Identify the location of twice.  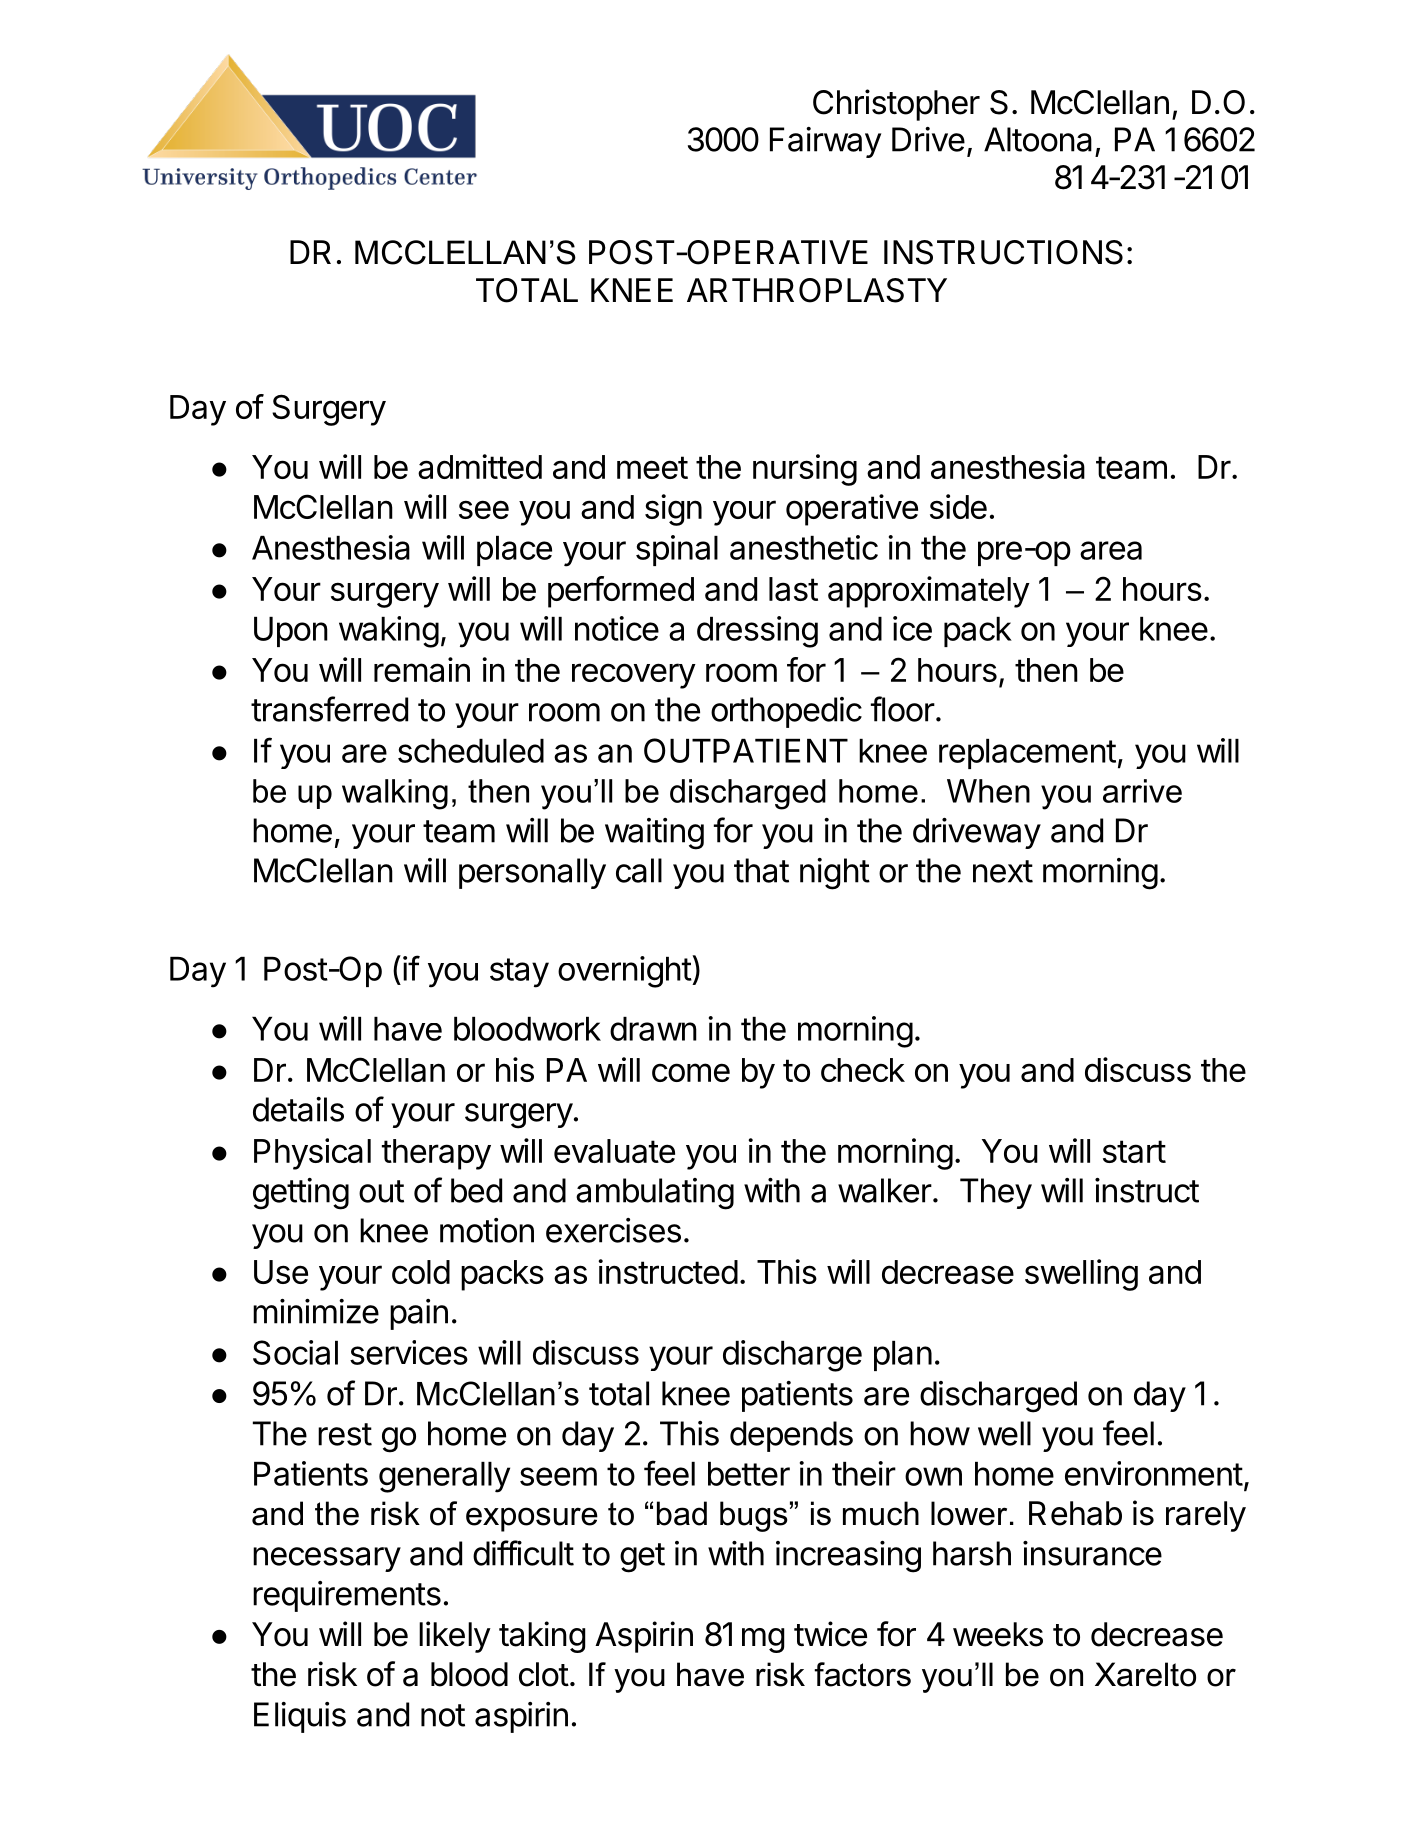
(830, 1634).
